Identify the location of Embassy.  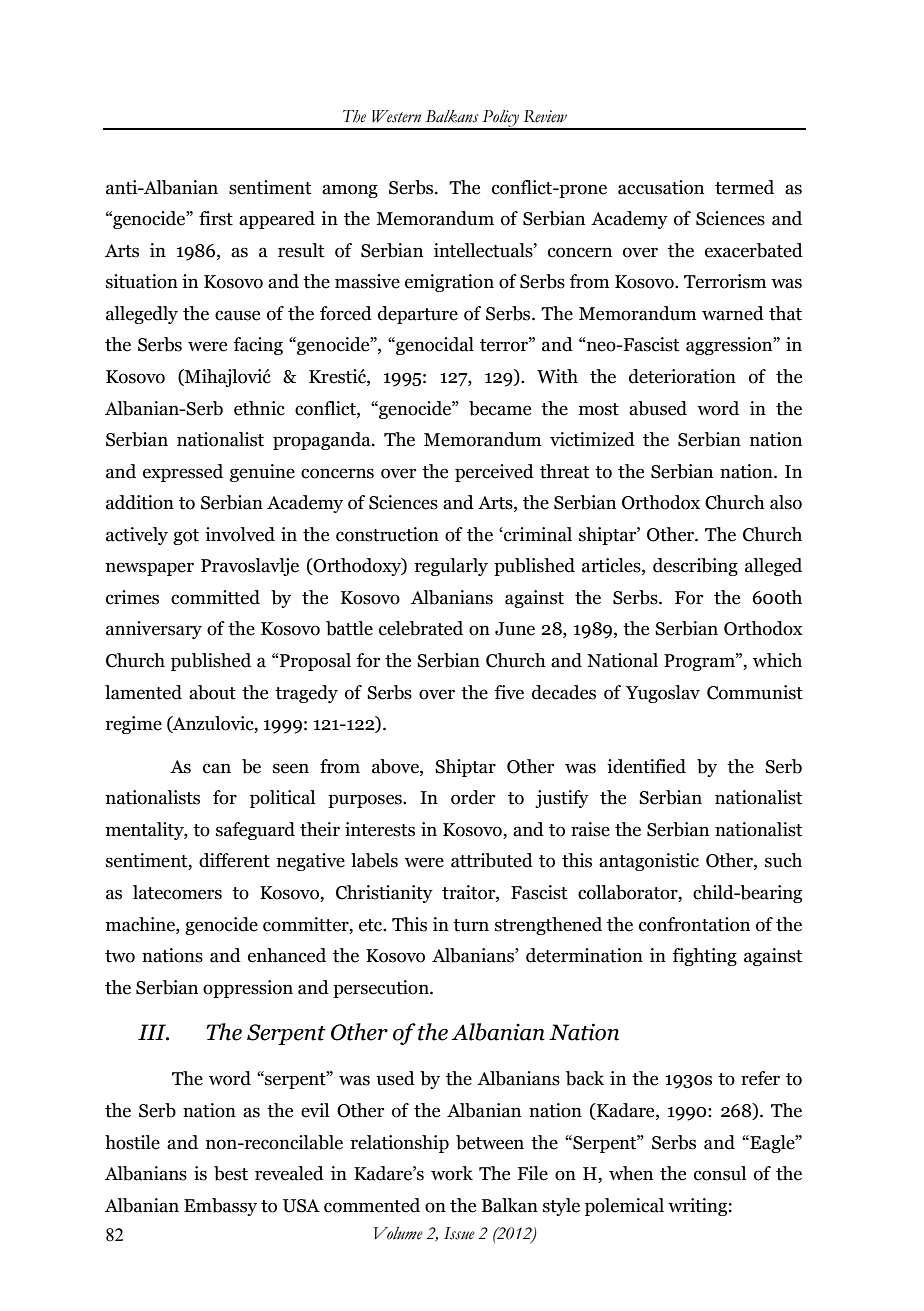
(220, 1207).
